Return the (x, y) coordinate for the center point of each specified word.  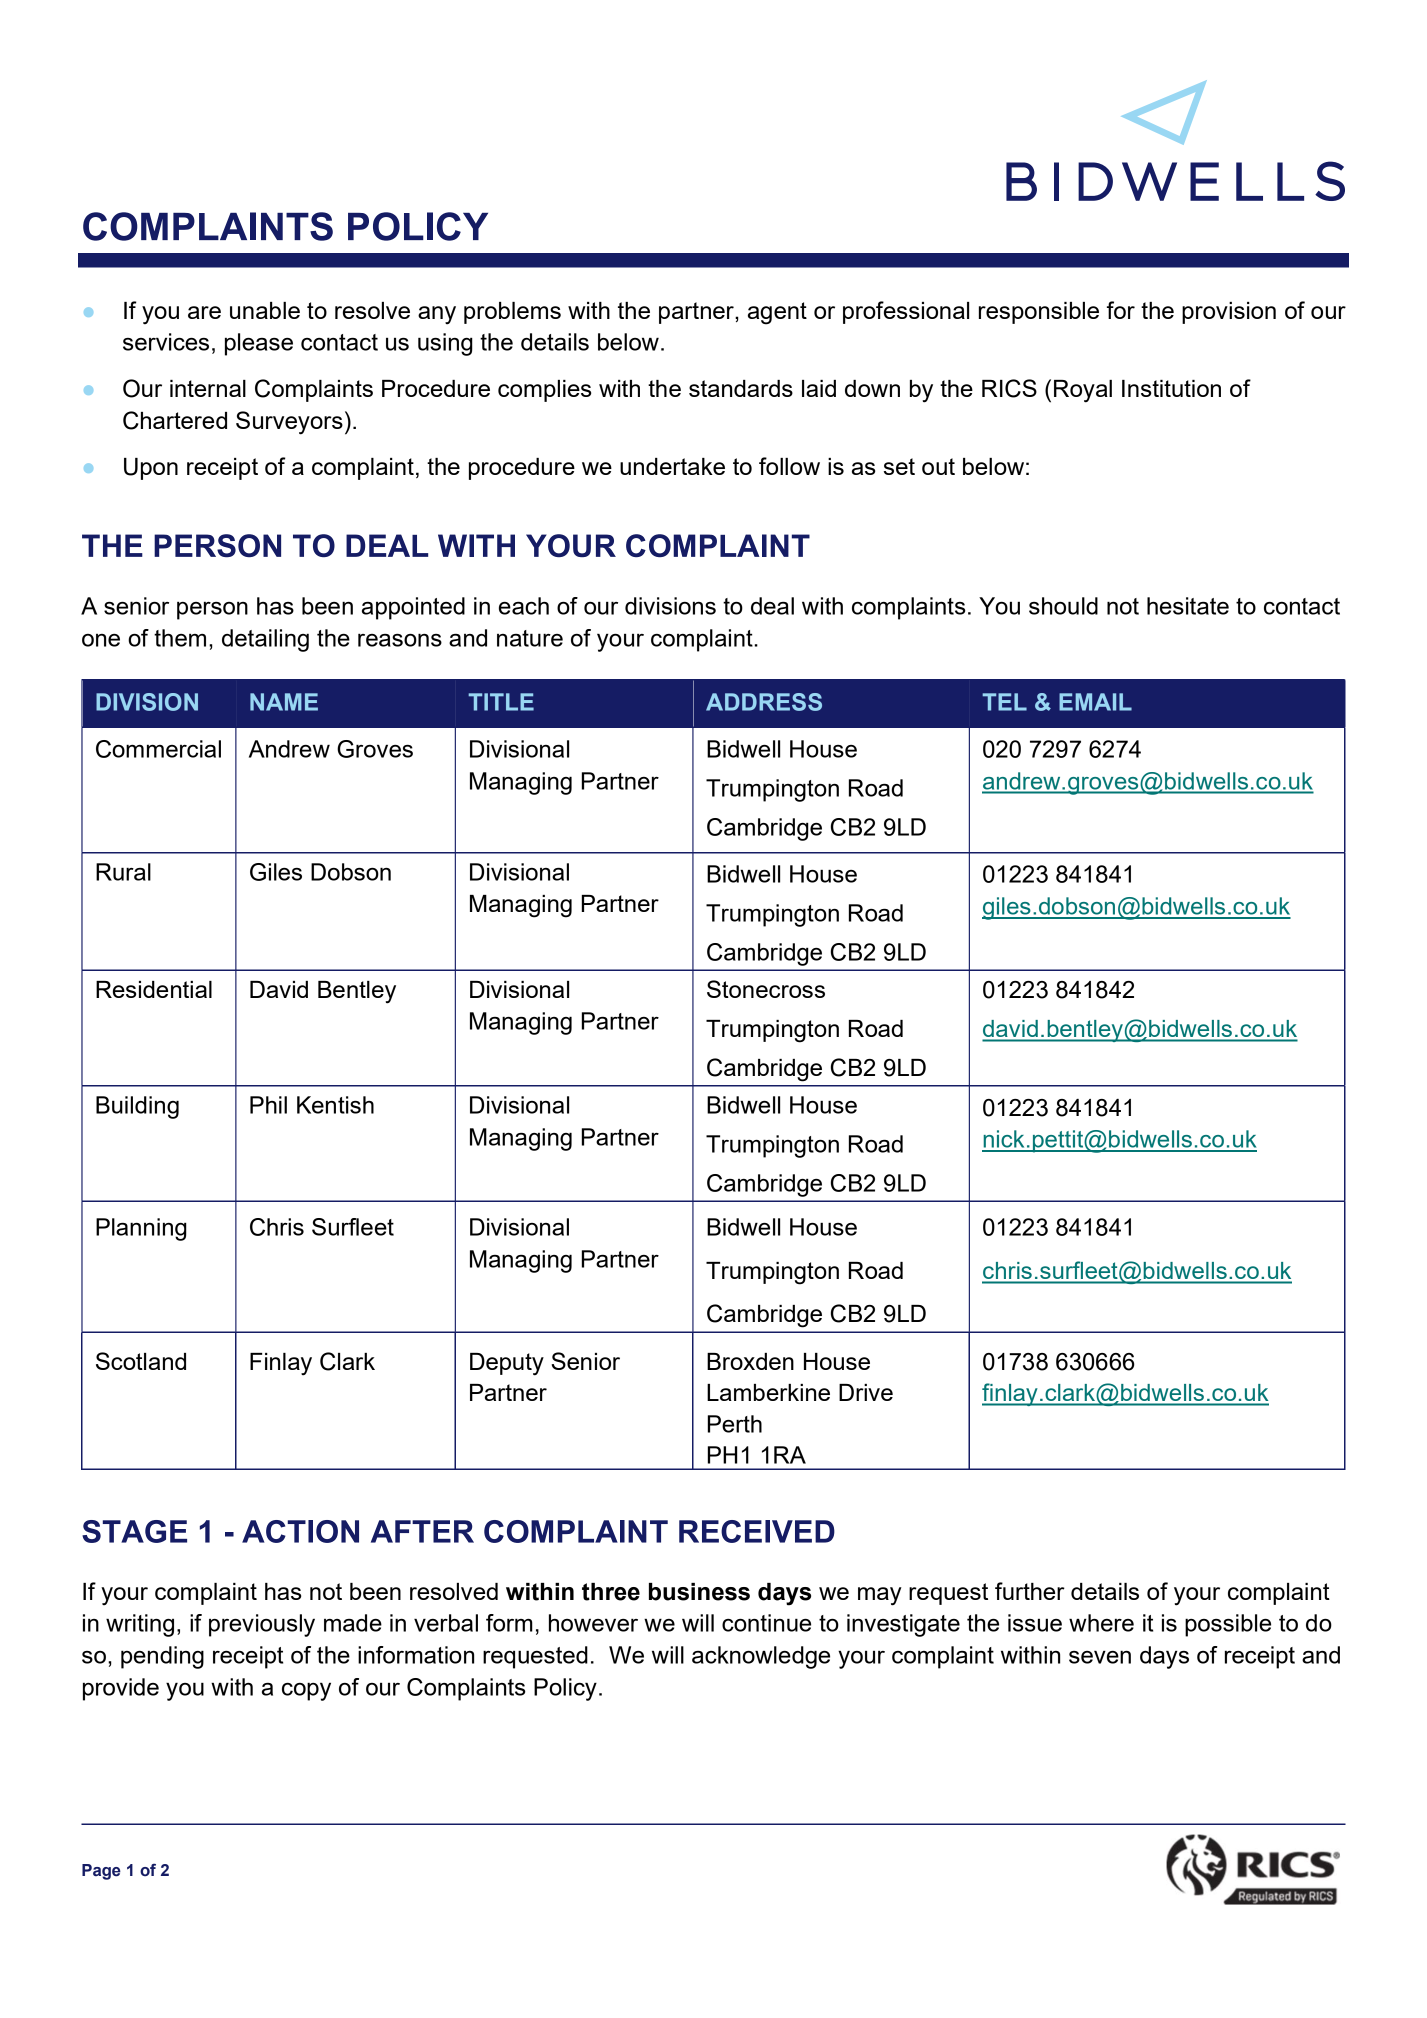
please (259, 344)
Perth (735, 1424)
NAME (284, 702)
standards (741, 388)
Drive (866, 1392)
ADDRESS (764, 702)
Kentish (335, 1105)
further (1030, 1591)
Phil (268, 1105)
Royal (1083, 391)
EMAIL (1095, 702)
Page (101, 1872)
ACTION (300, 1531)
